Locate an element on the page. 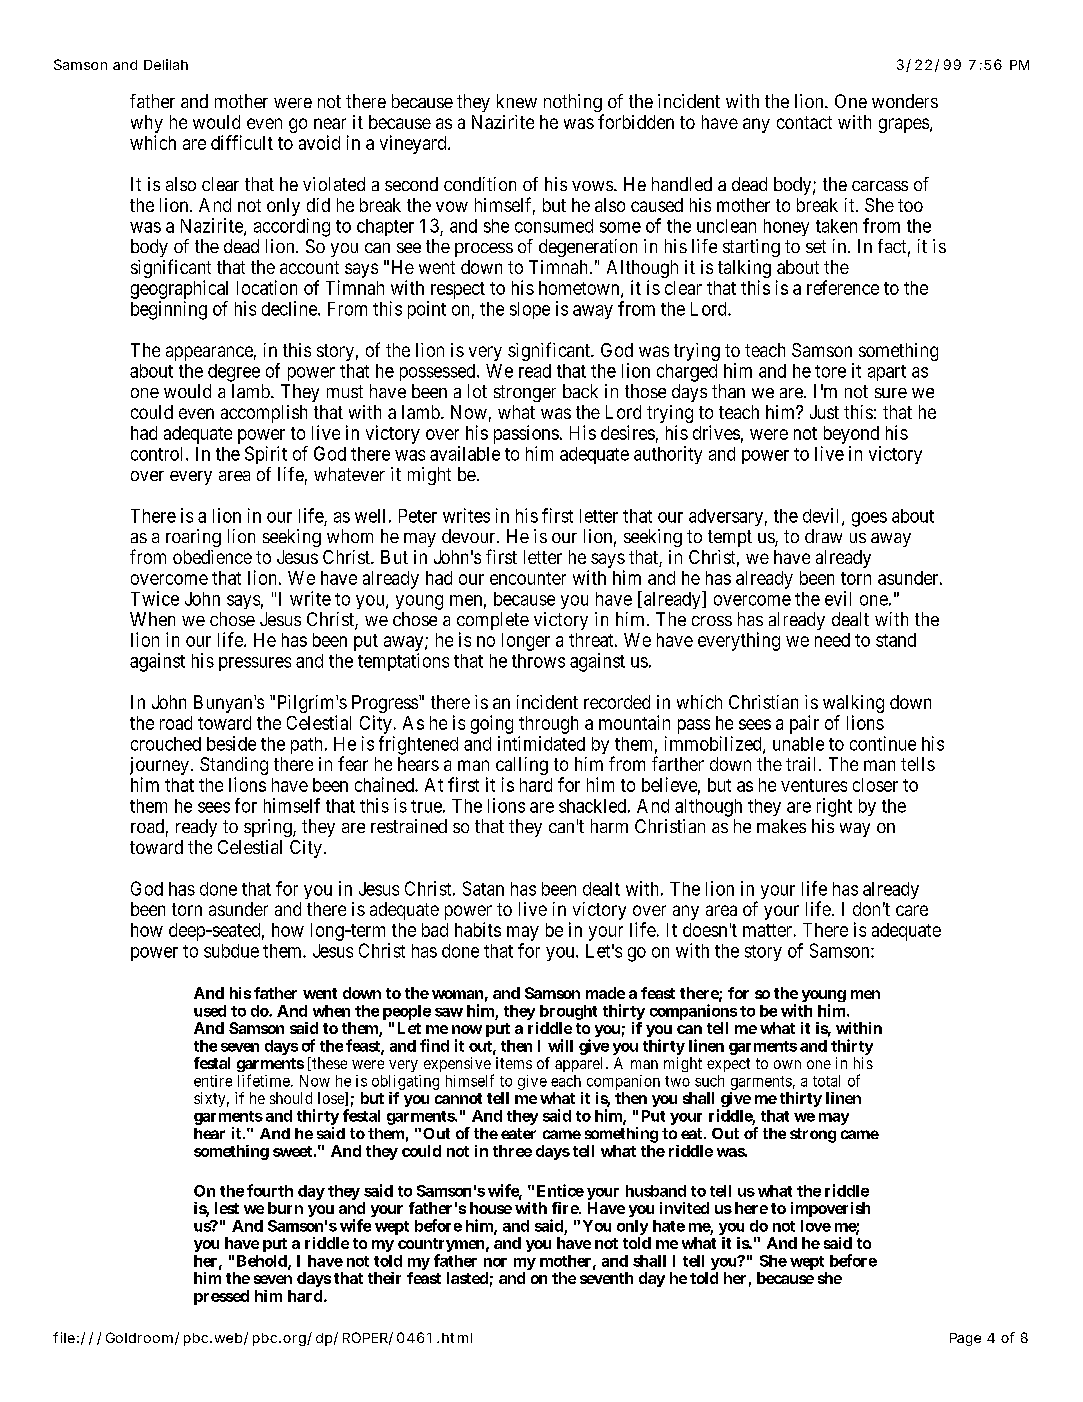 The image size is (1083, 1402). subdue is located at coordinates (231, 951).
